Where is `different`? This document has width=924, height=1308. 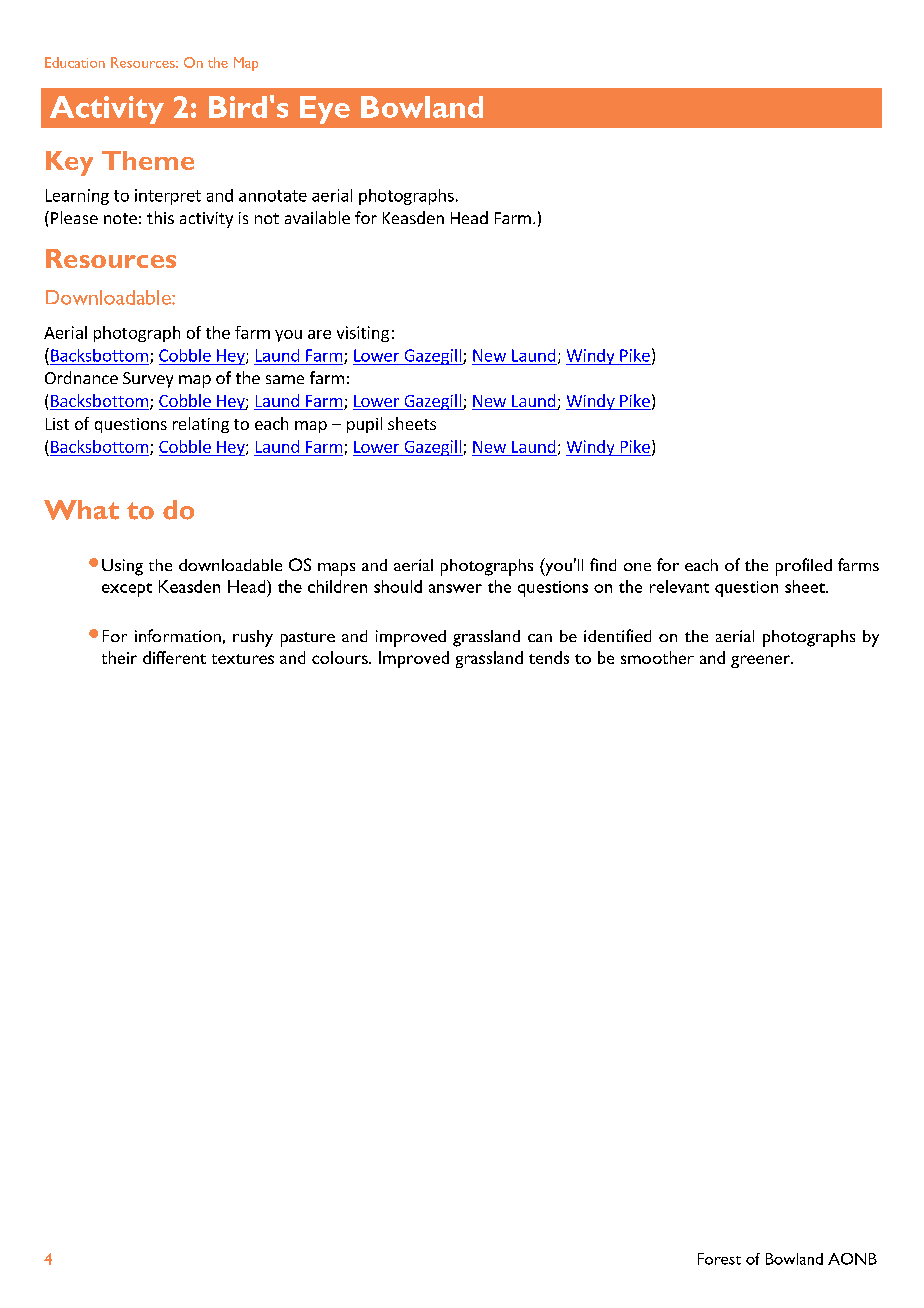 different is located at coordinates (174, 657).
